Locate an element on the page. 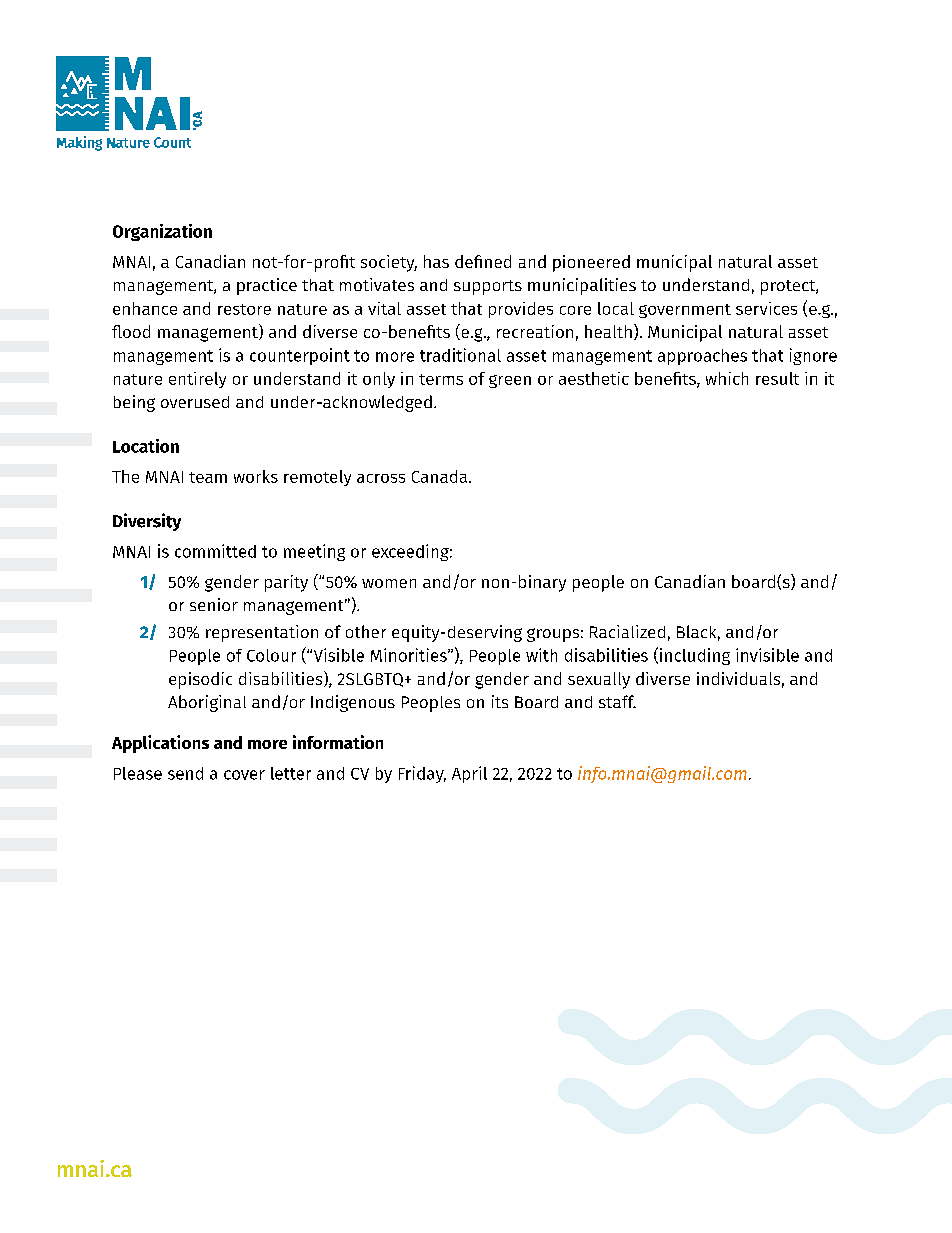  pioneered is located at coordinates (591, 263).
